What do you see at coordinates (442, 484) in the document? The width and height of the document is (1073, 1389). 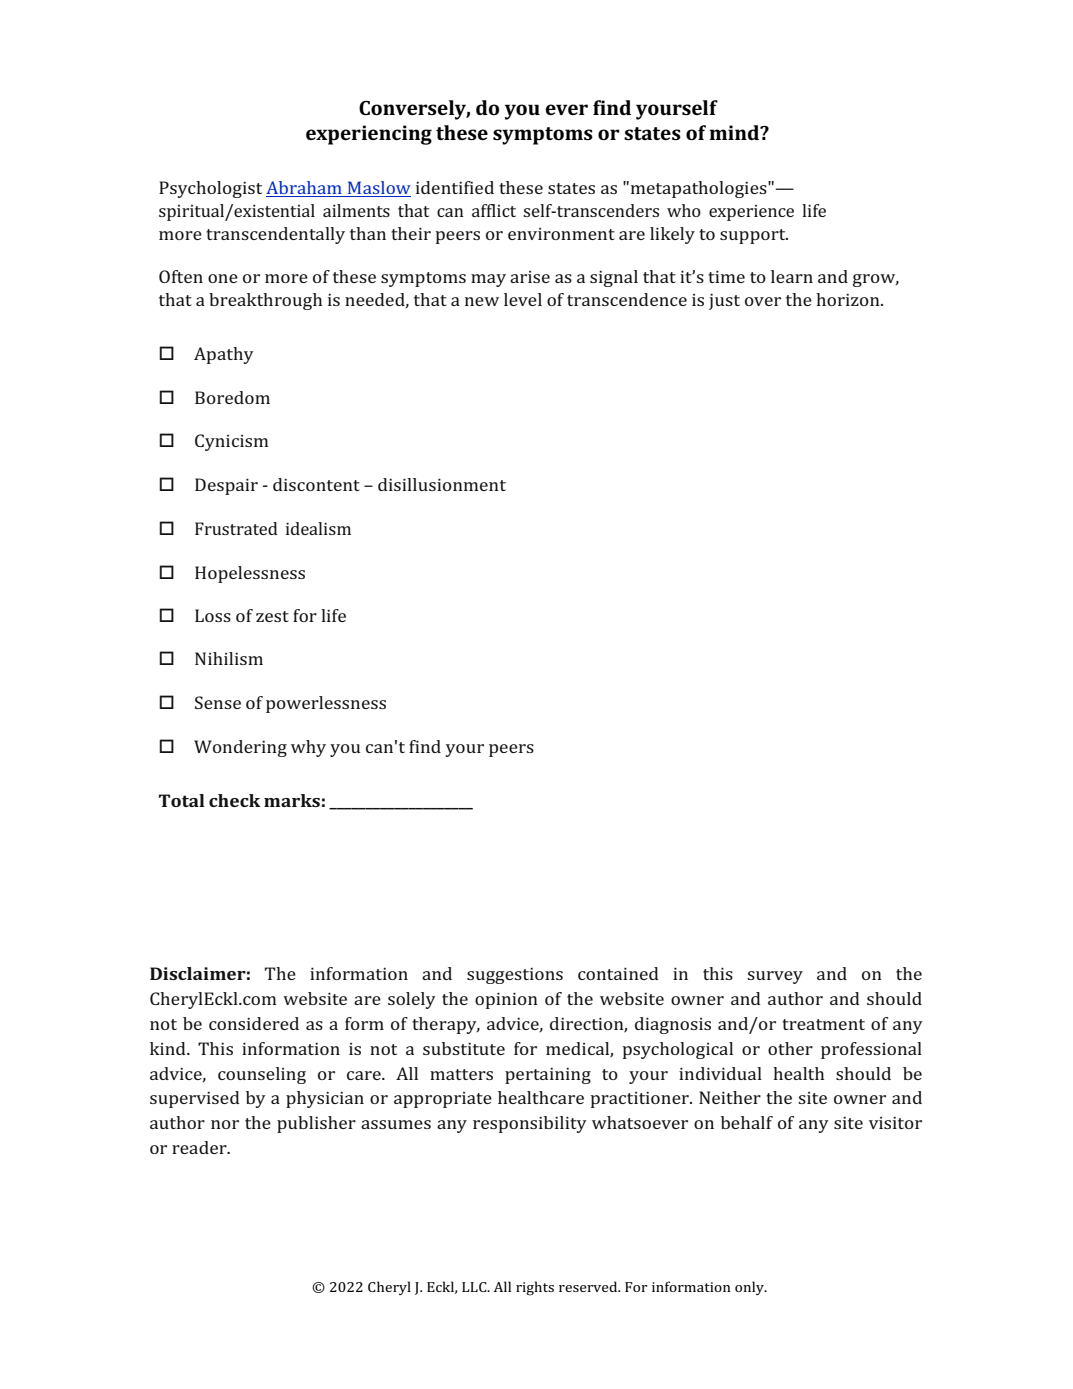 I see `disillusionment` at bounding box center [442, 484].
